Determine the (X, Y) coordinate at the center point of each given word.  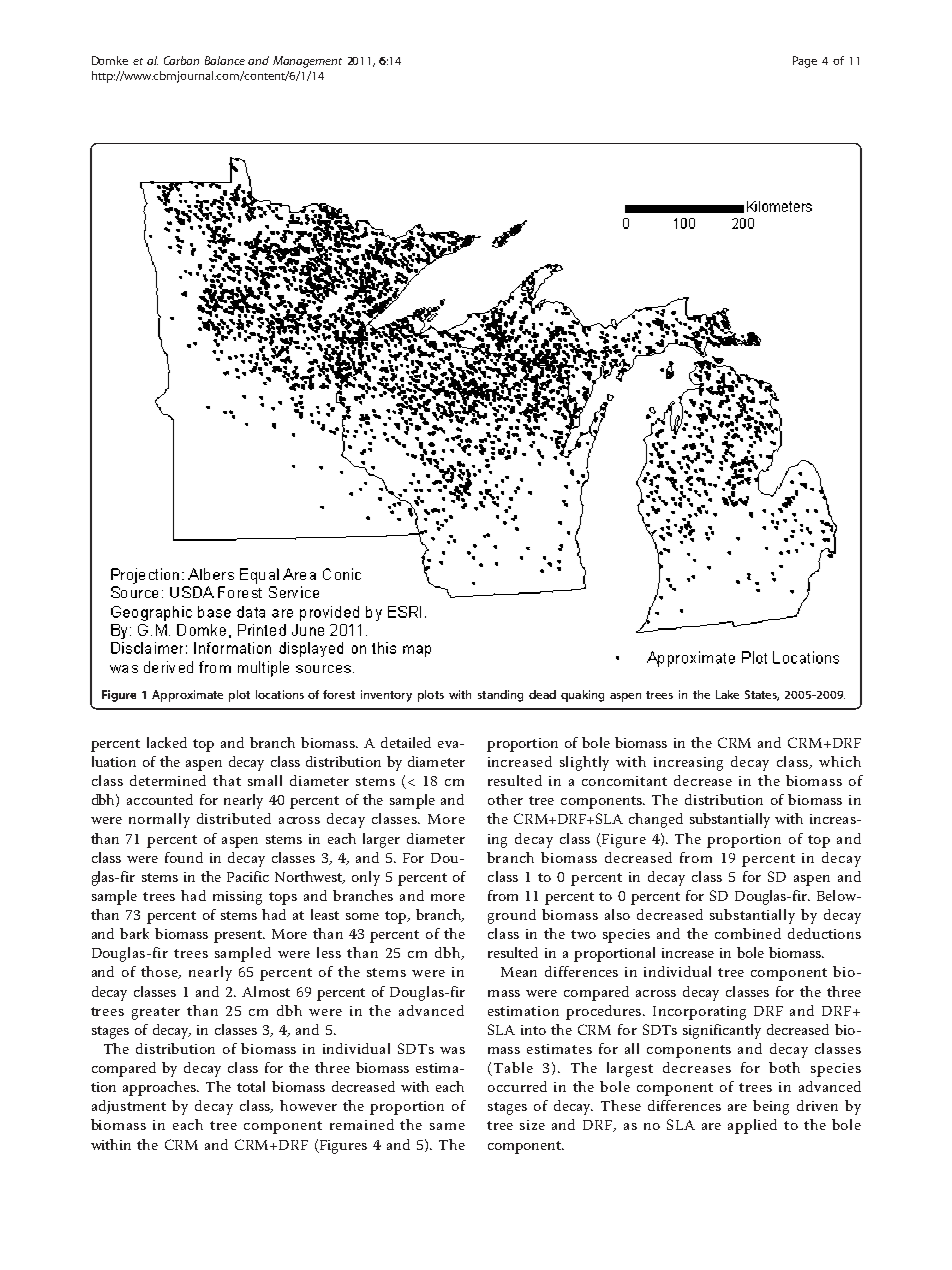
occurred (517, 1086)
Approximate (187, 696)
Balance (225, 60)
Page (805, 62)
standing (500, 696)
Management (307, 62)
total (251, 1086)
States (762, 695)
